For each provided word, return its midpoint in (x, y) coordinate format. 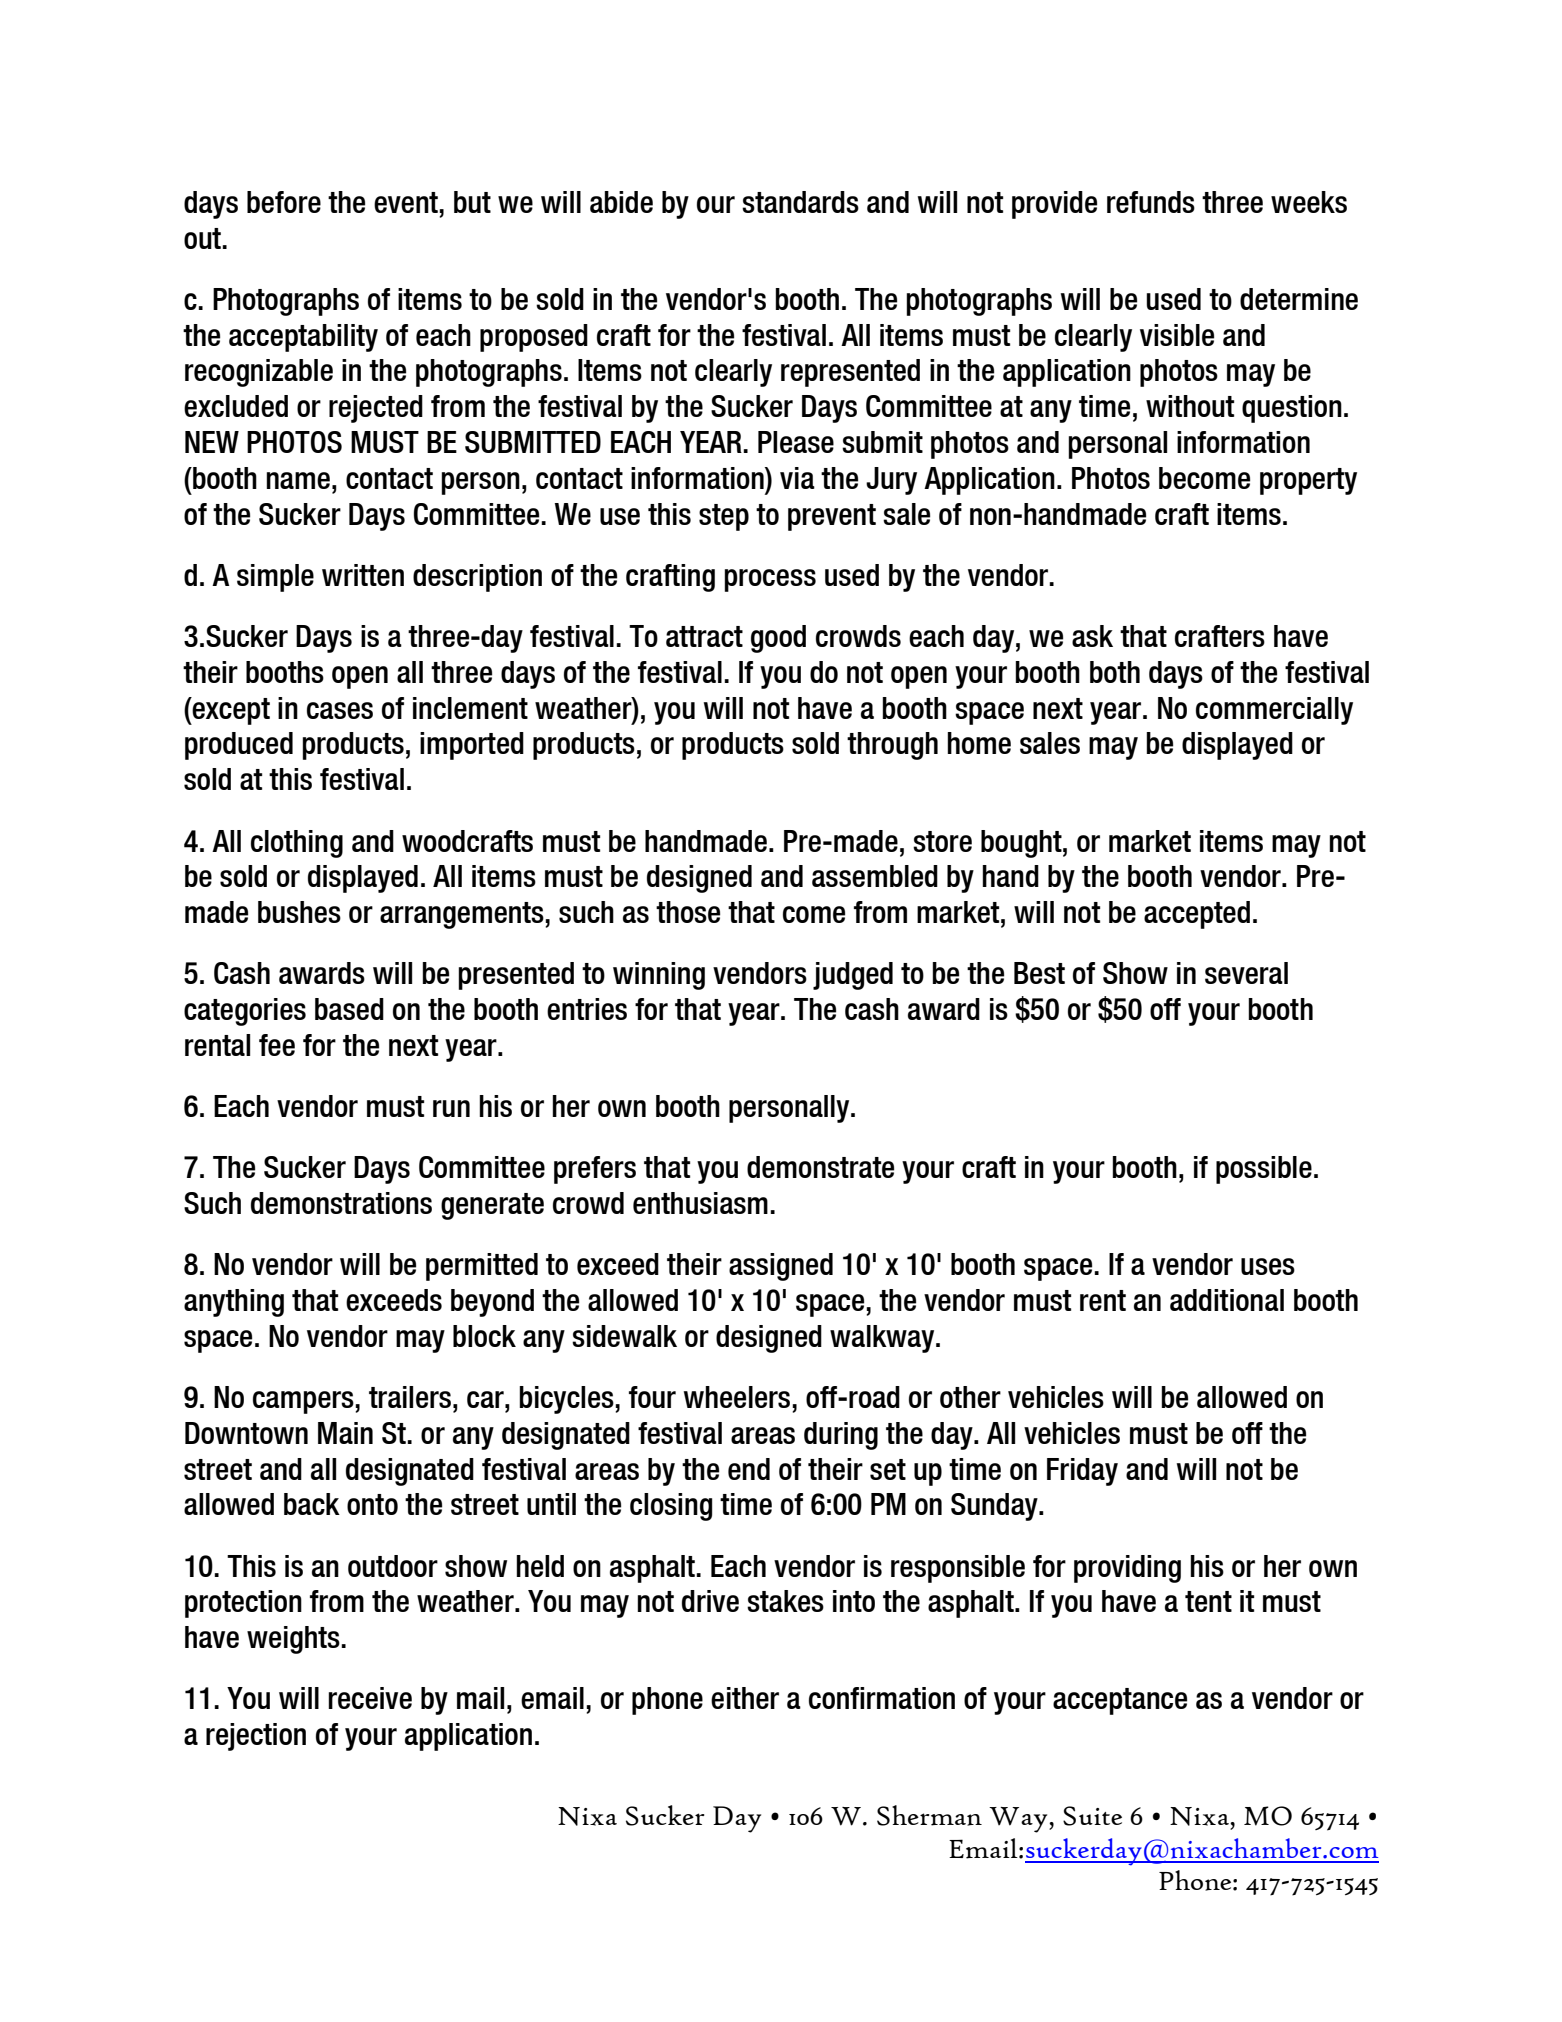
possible (1264, 1170)
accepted (1197, 915)
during (841, 1436)
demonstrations (341, 1203)
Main (345, 1433)
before (284, 202)
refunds (1151, 202)
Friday (1082, 1472)
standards (800, 202)
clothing (297, 844)
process (770, 580)
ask (1092, 636)
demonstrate (820, 1167)
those (688, 912)
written (363, 575)
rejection (256, 1737)
